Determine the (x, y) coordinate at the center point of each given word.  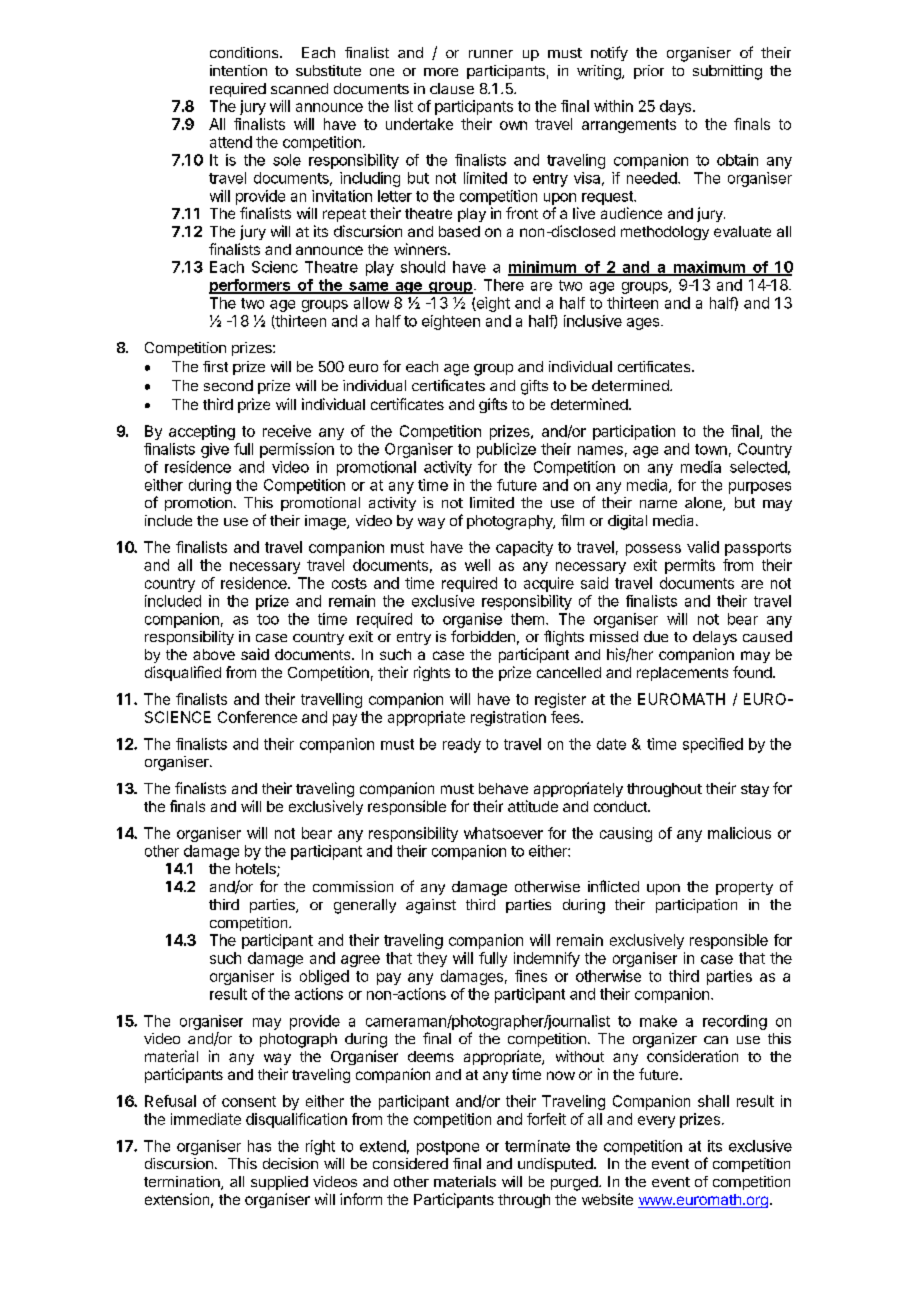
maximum (709, 268)
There (504, 285)
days (677, 107)
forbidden (483, 636)
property (744, 888)
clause (452, 88)
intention (238, 70)
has (259, 1146)
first (215, 366)
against (431, 906)
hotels (257, 870)
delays (715, 638)
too (268, 619)
